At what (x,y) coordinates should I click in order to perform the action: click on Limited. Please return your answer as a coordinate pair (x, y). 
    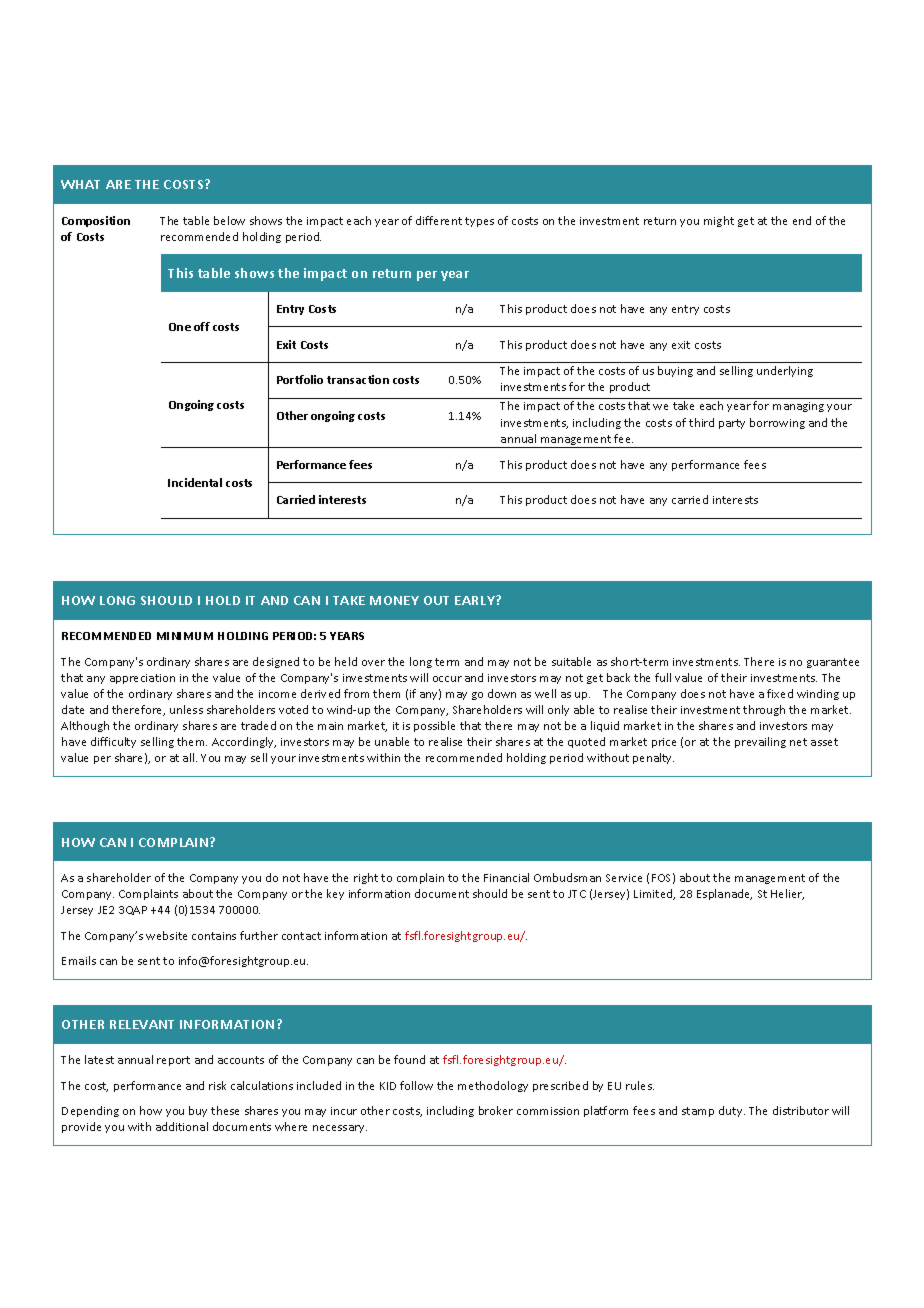
    Looking at the image, I should click on (654, 894).
